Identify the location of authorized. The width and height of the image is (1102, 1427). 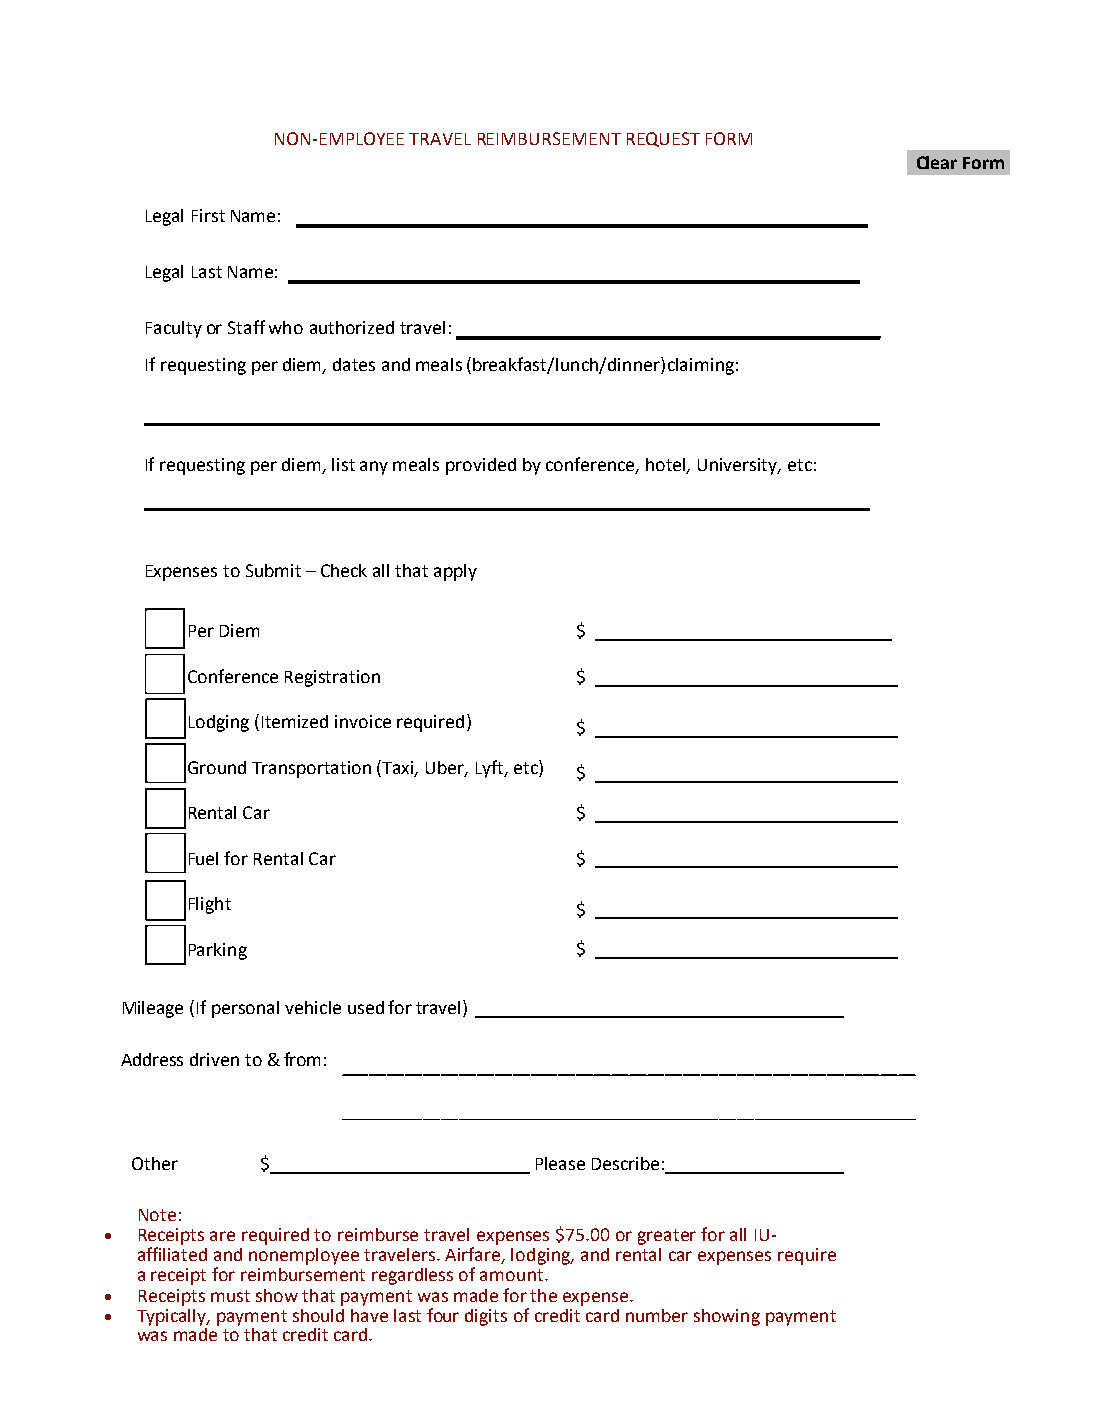
(352, 327).
